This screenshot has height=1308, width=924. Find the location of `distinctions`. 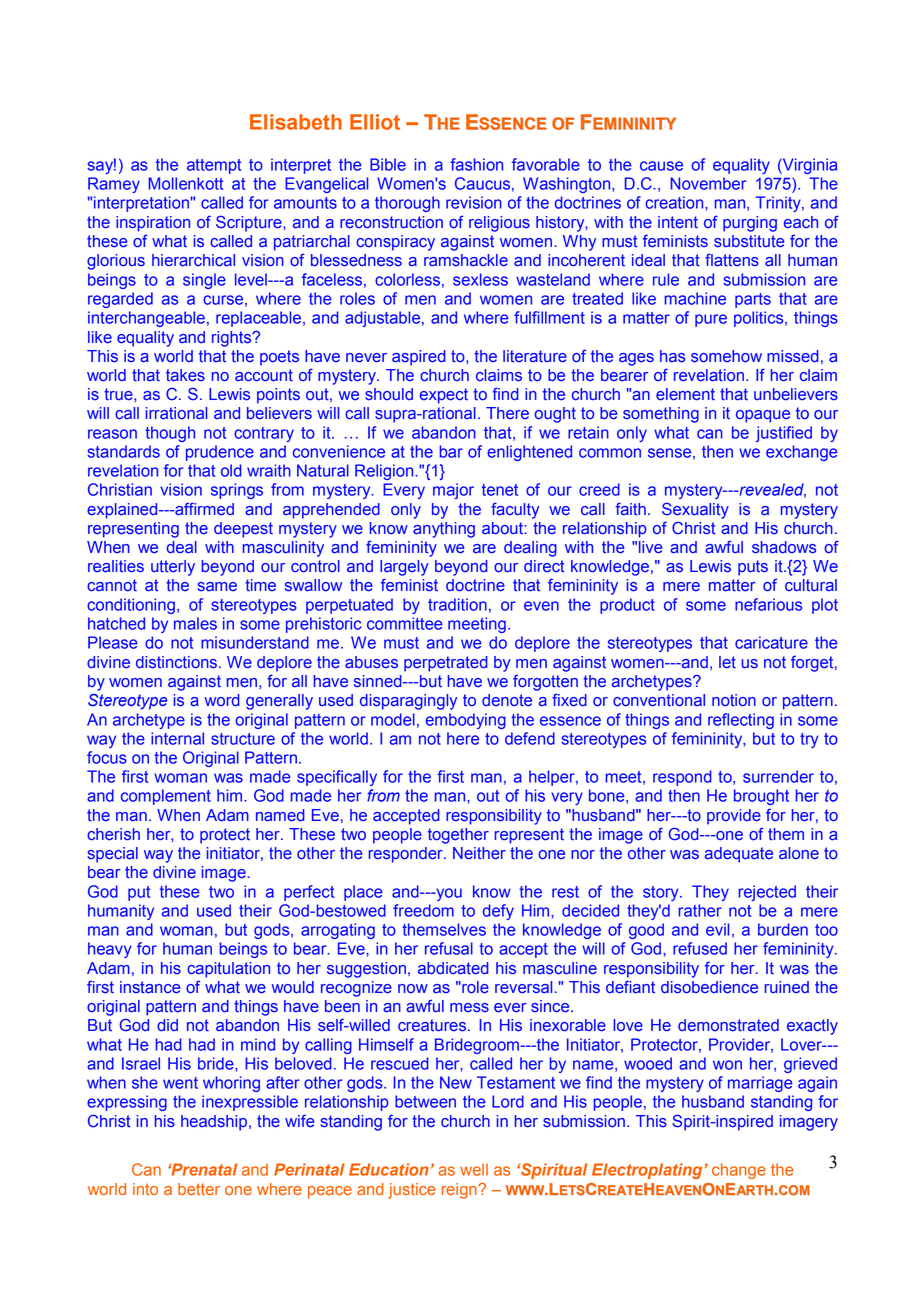

distinctions is located at coordinates (176, 662).
